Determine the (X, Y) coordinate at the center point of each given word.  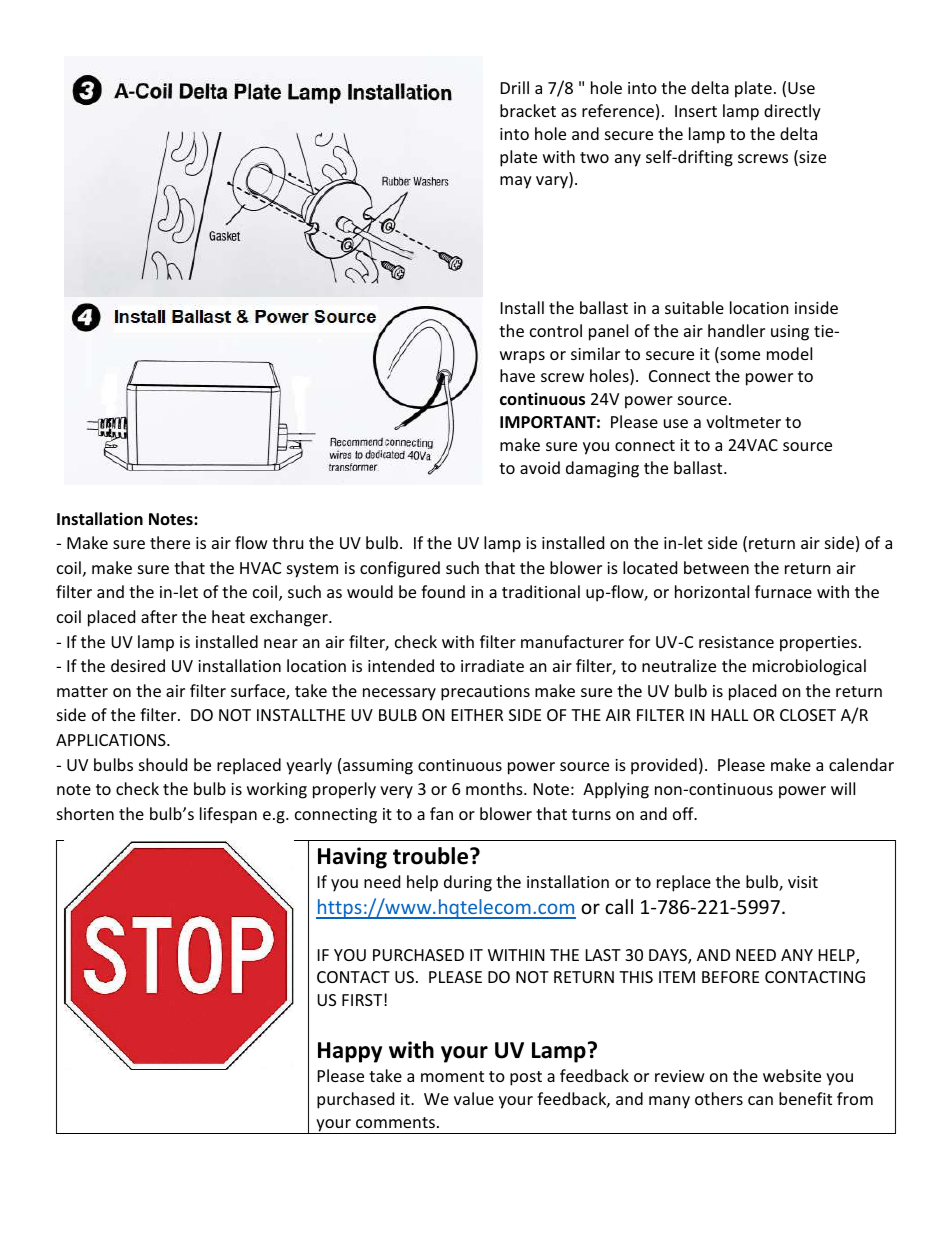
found (443, 591)
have (517, 375)
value (474, 1098)
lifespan (228, 815)
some (739, 357)
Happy (350, 1052)
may (516, 182)
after (159, 616)
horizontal (712, 591)
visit (803, 882)
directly (792, 112)
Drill (515, 87)
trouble (432, 856)
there (170, 542)
